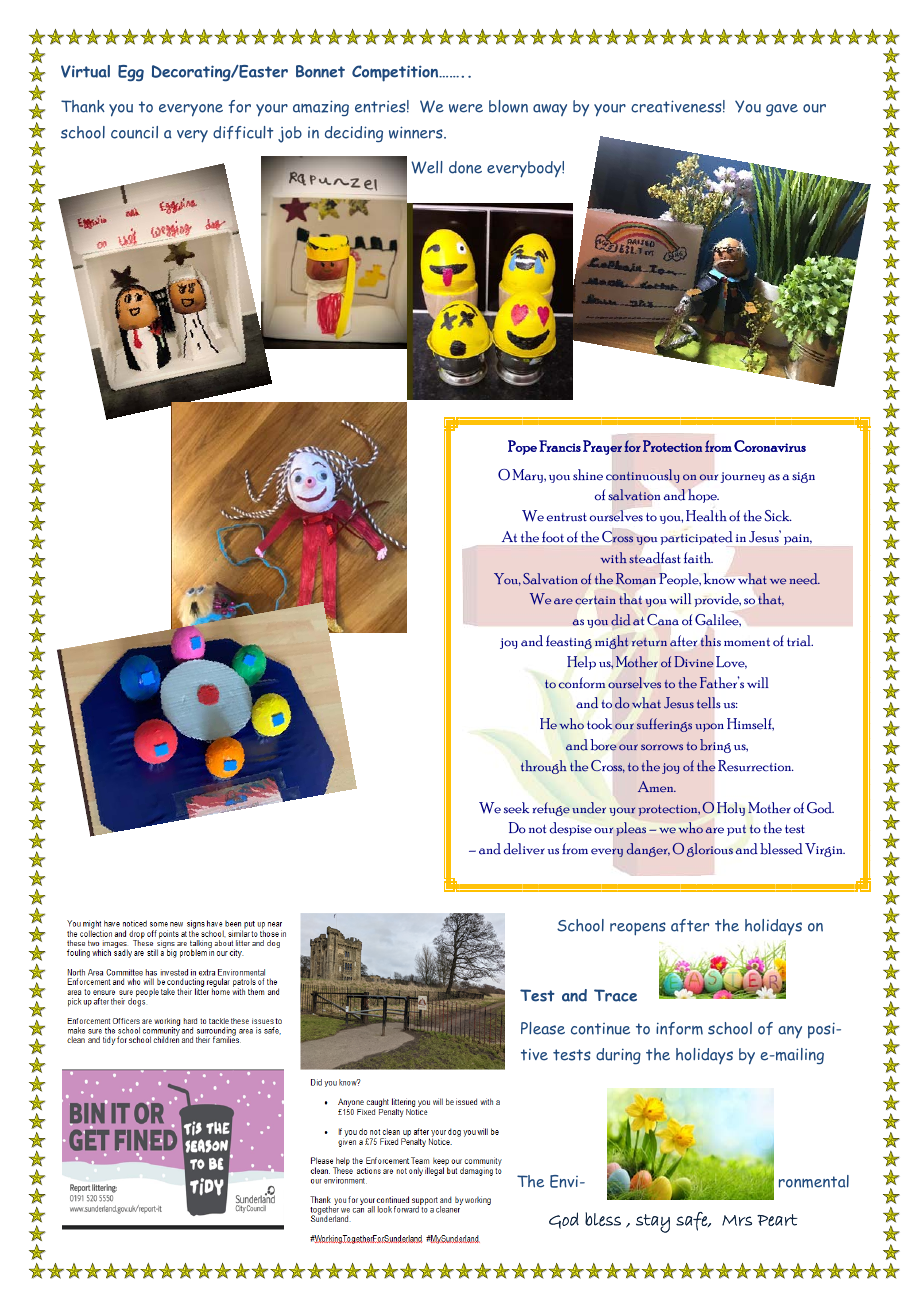 The image size is (924, 1308). Describe the element at coordinates (466, 108) in the screenshot. I see `were` at that location.
